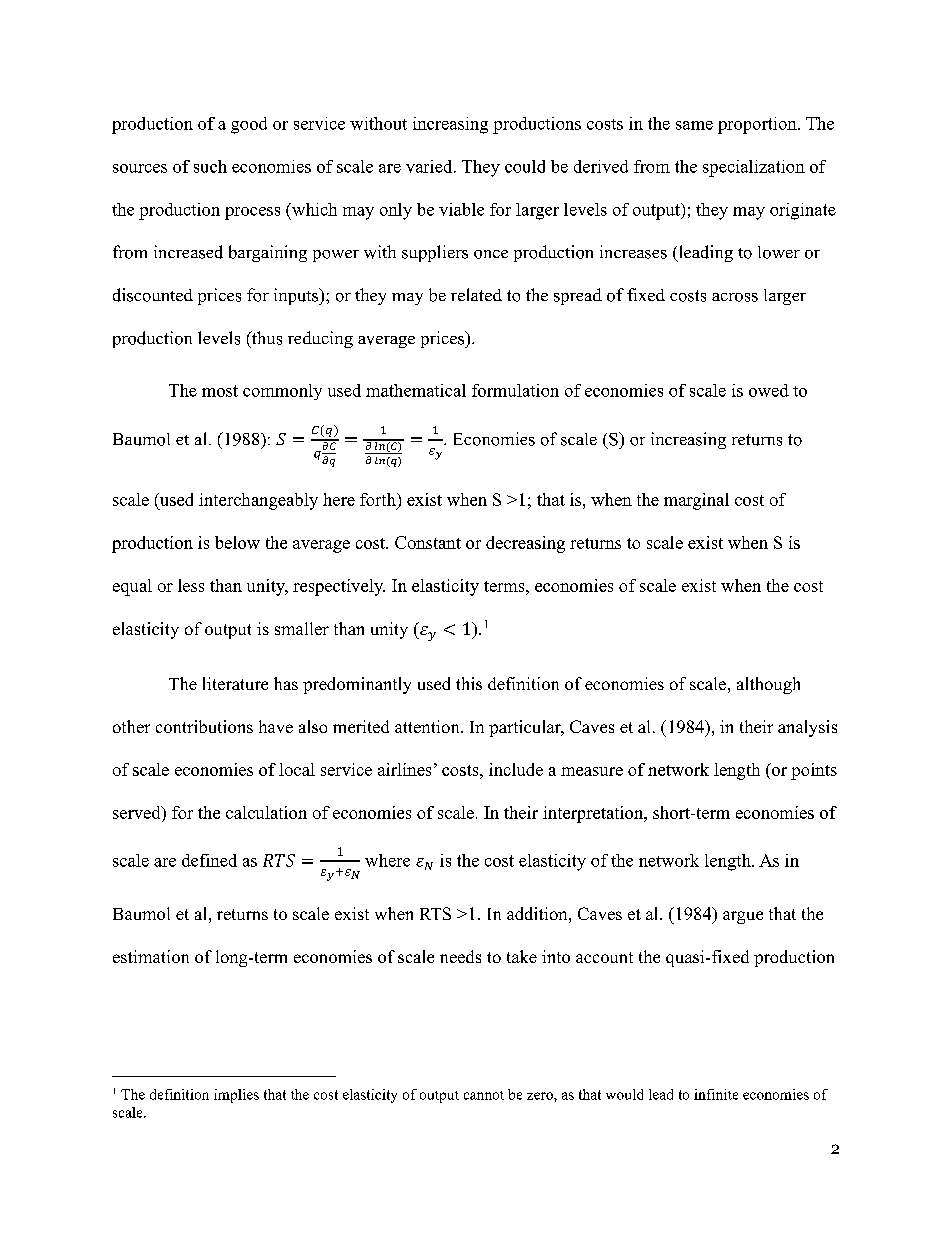 This image has width=952, height=1233. Describe the element at coordinates (430, 166) in the image. I see `varied` at that location.
